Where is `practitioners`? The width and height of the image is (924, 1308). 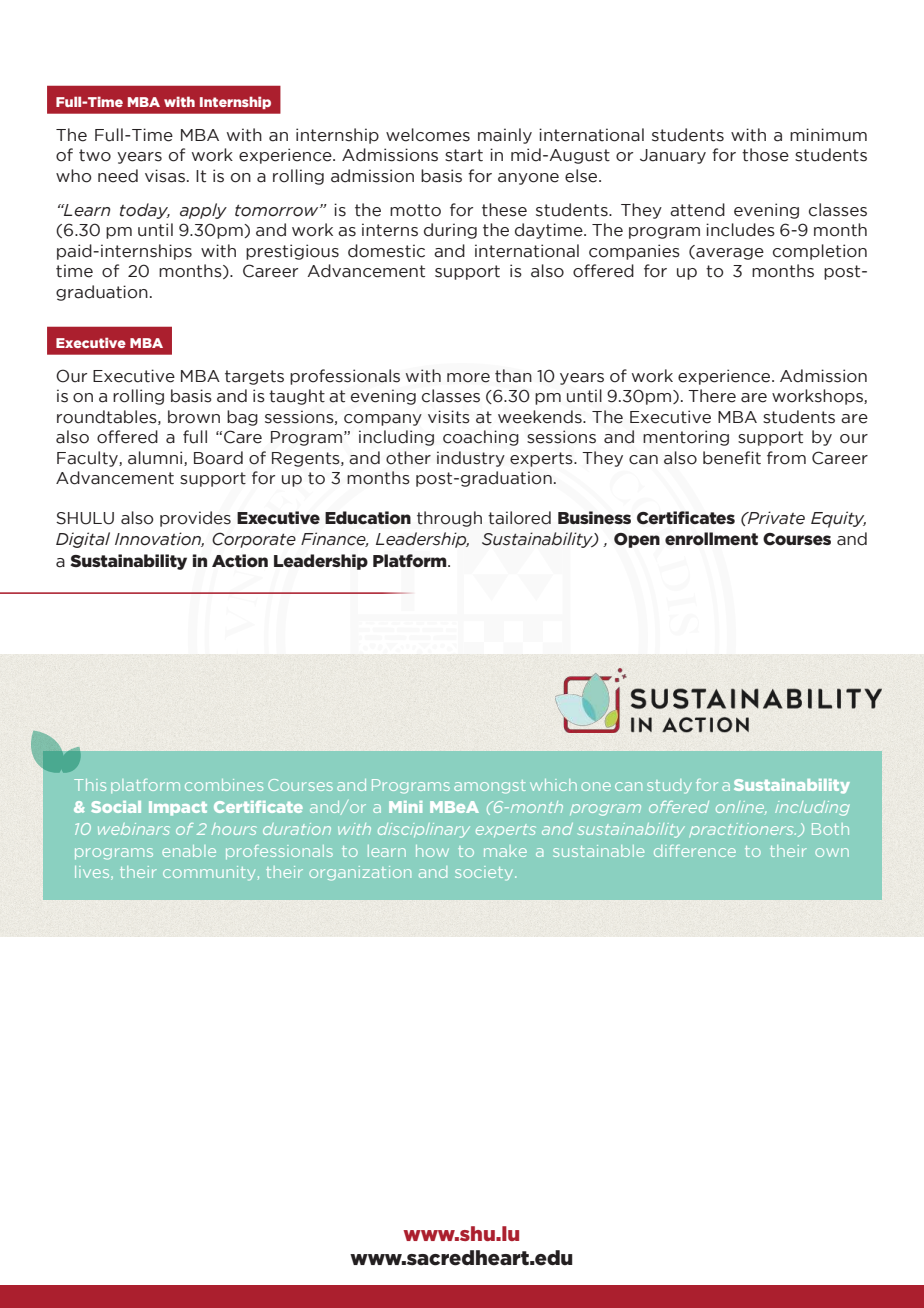 practitioners is located at coordinates (742, 830).
